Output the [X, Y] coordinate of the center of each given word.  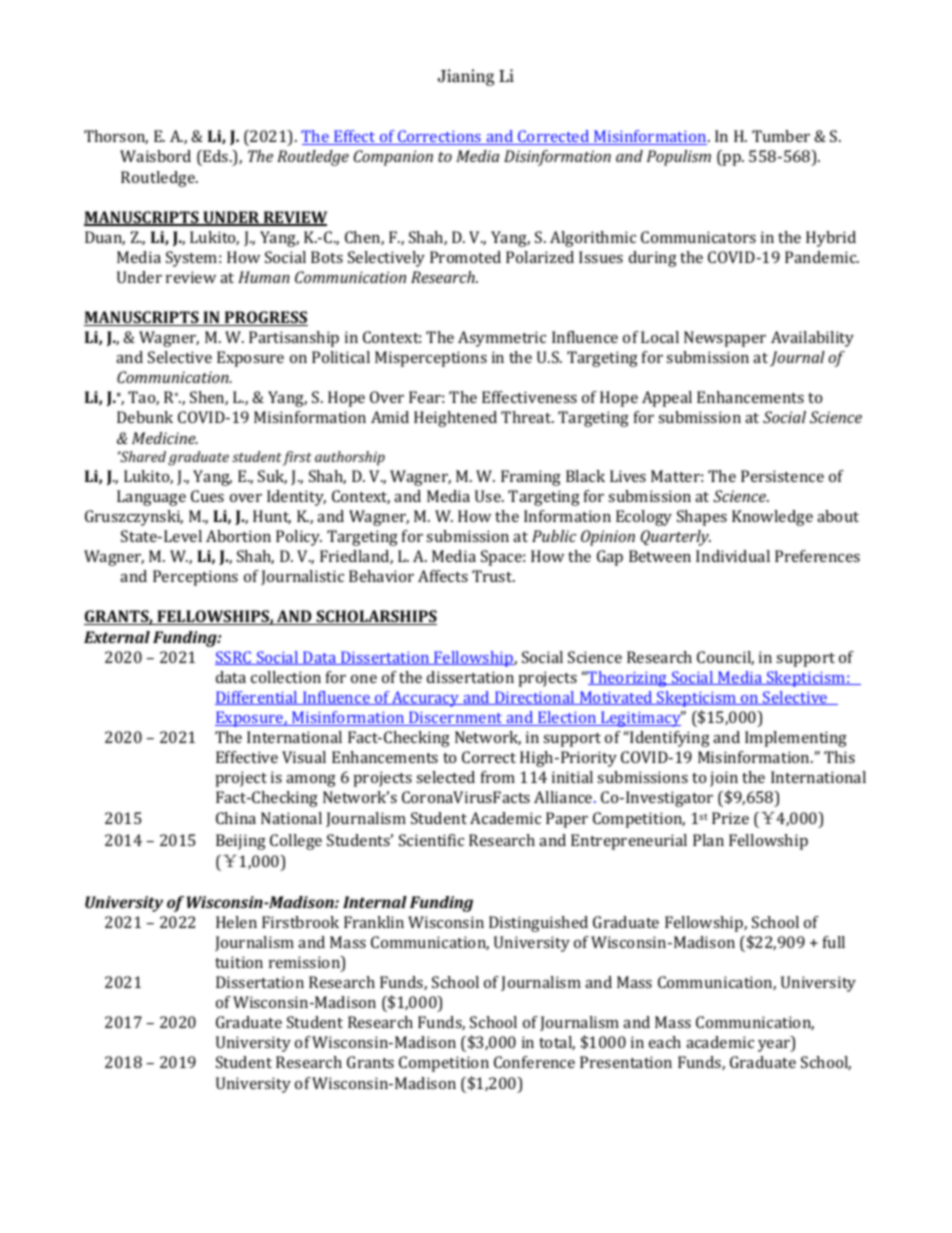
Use [489, 496]
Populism [679, 158]
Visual [304, 757]
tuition [239, 962]
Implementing [796, 739]
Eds [216, 158]
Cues [207, 496]
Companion [393, 158]
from [498, 777]
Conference [534, 1062]
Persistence [782, 476]
